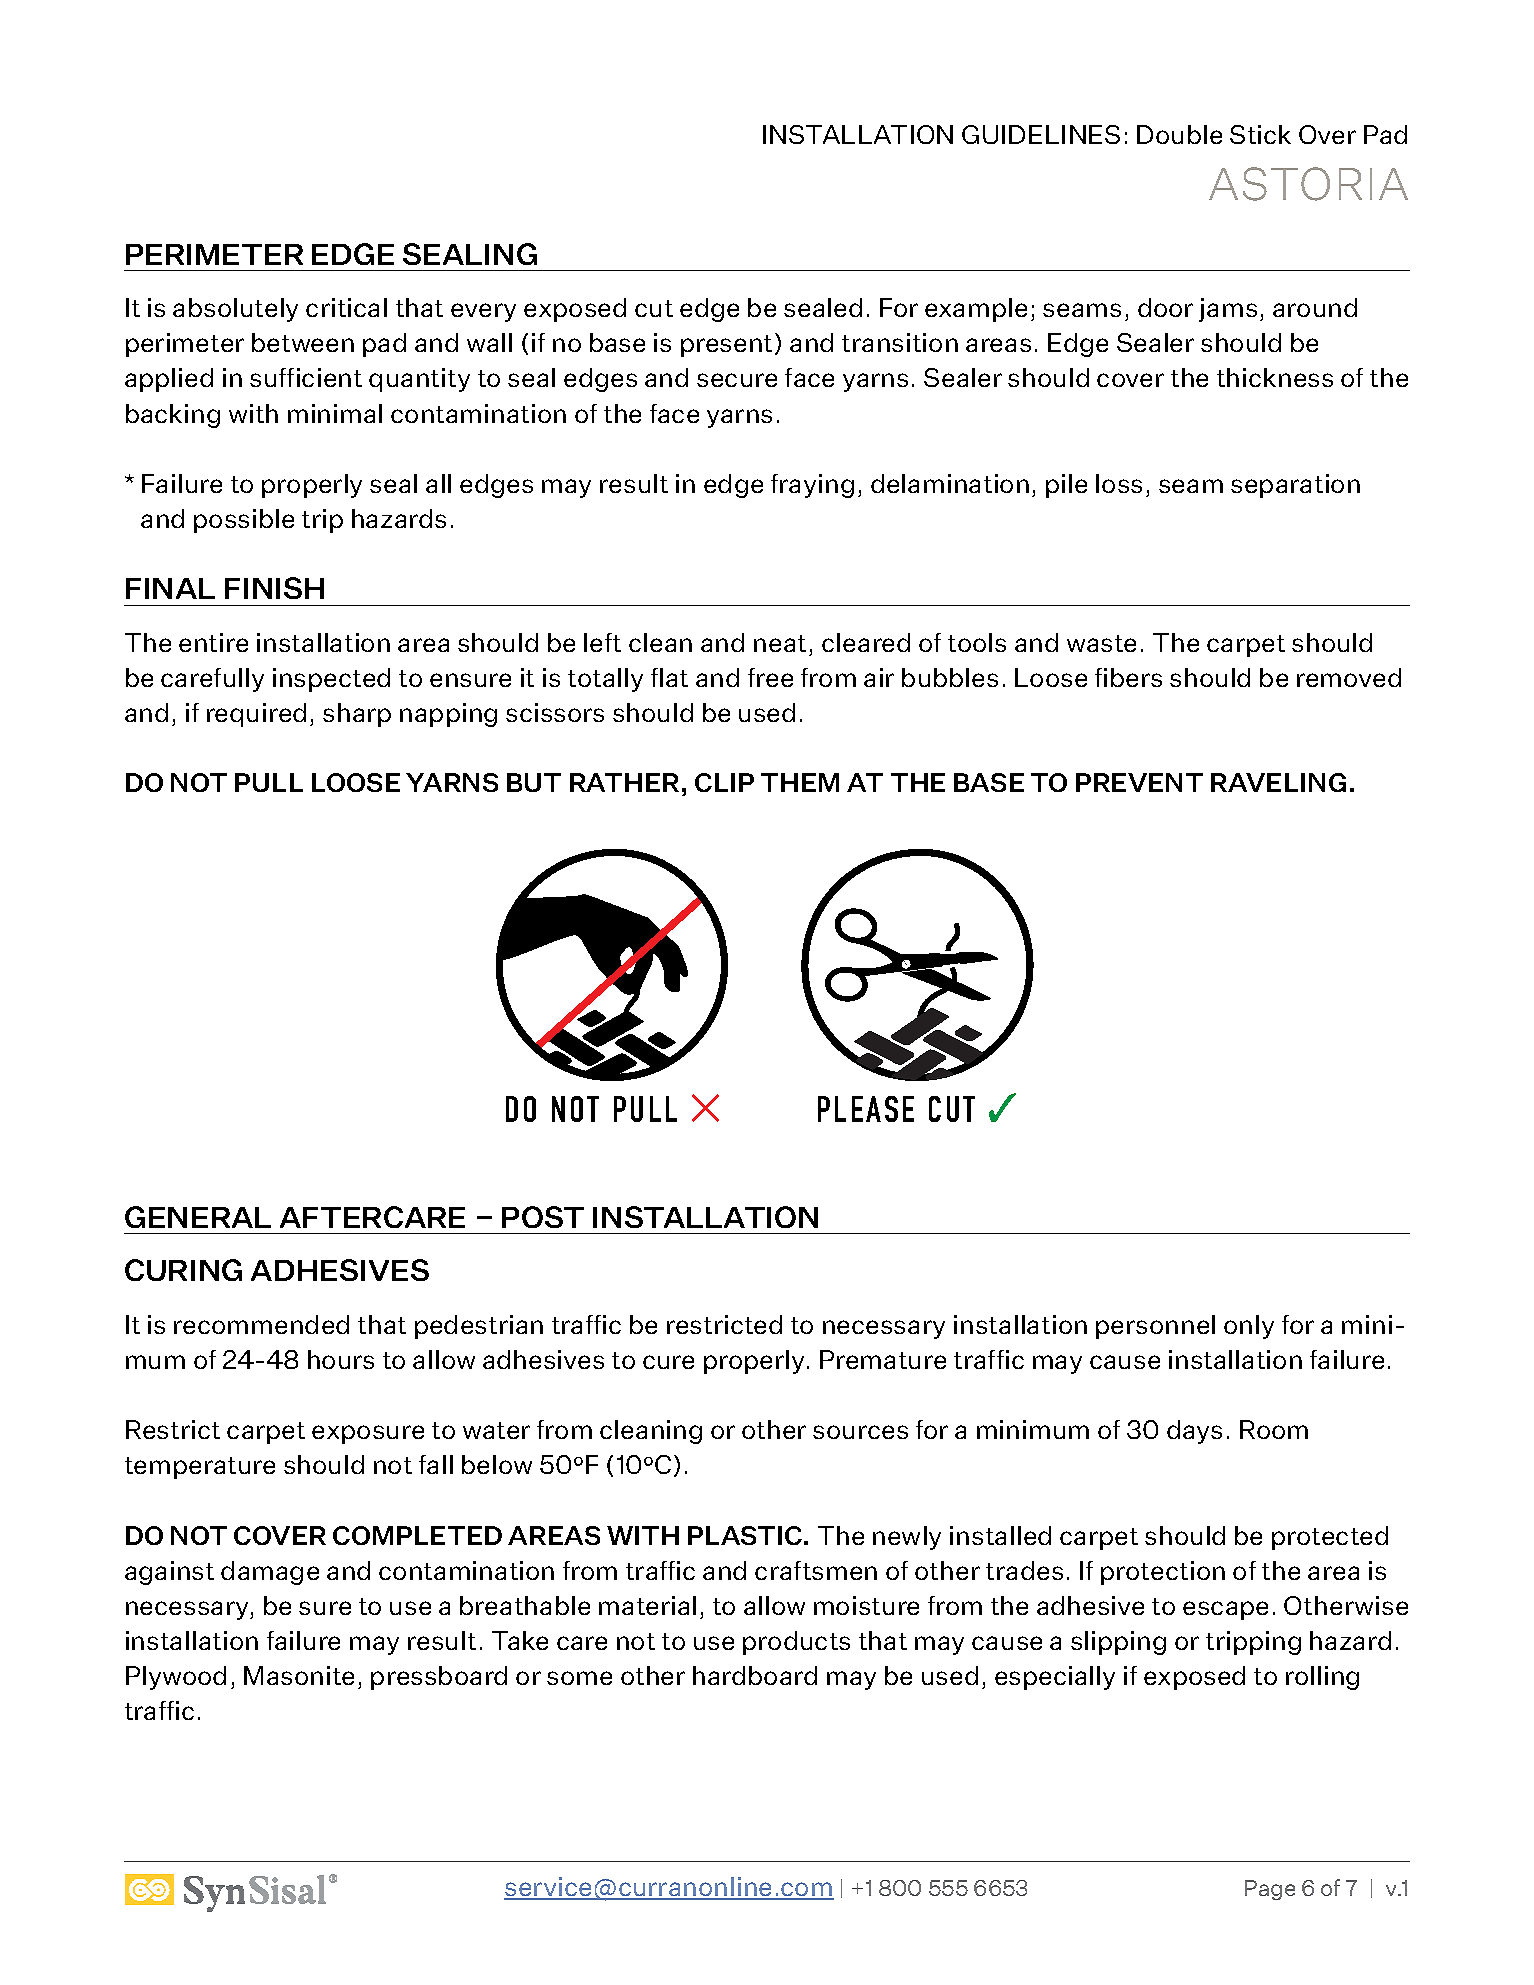  I want to click on present, so click(726, 346).
